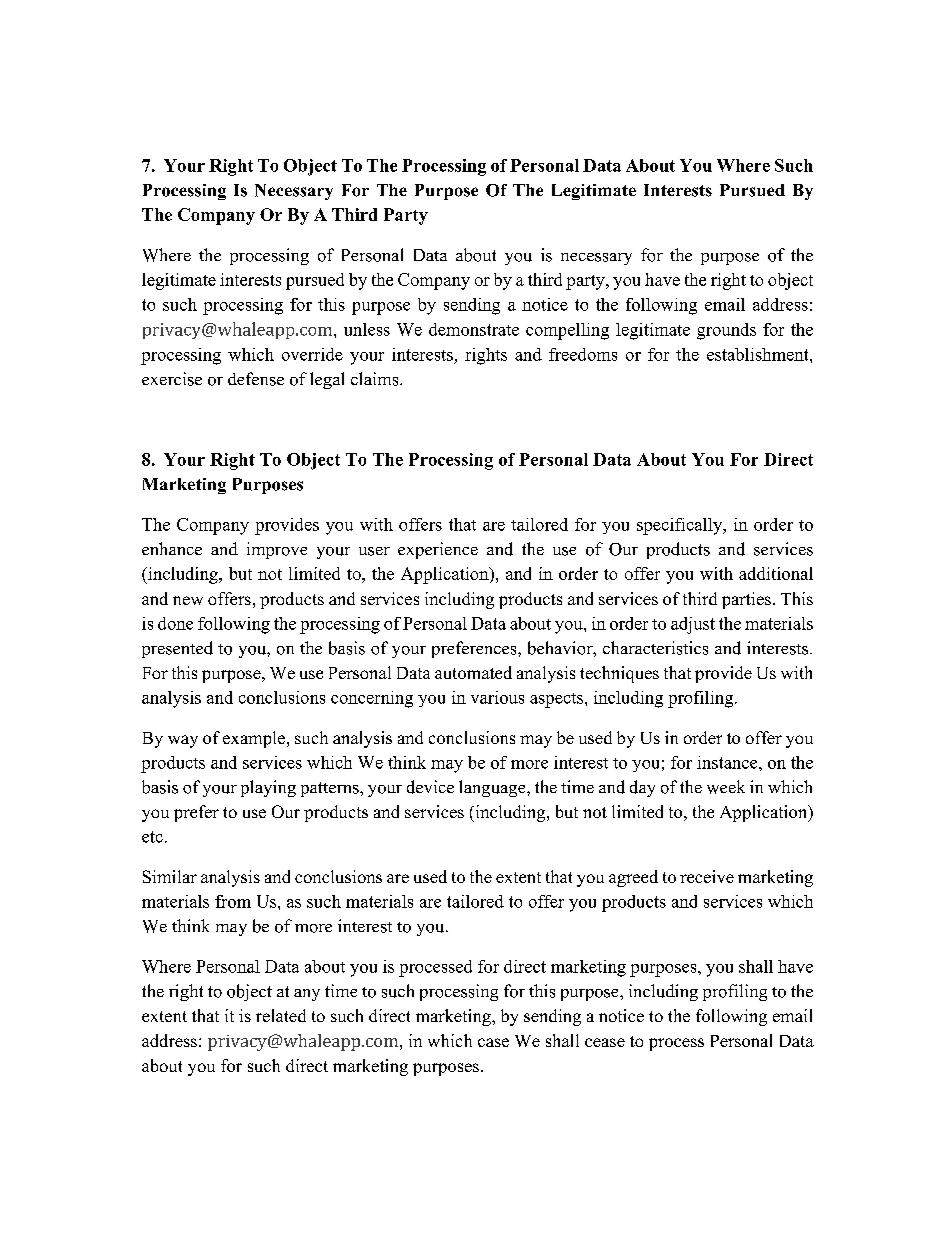 This screenshot has height=1233, width=952. Describe the element at coordinates (746, 600) in the screenshot. I see `parties` at that location.
